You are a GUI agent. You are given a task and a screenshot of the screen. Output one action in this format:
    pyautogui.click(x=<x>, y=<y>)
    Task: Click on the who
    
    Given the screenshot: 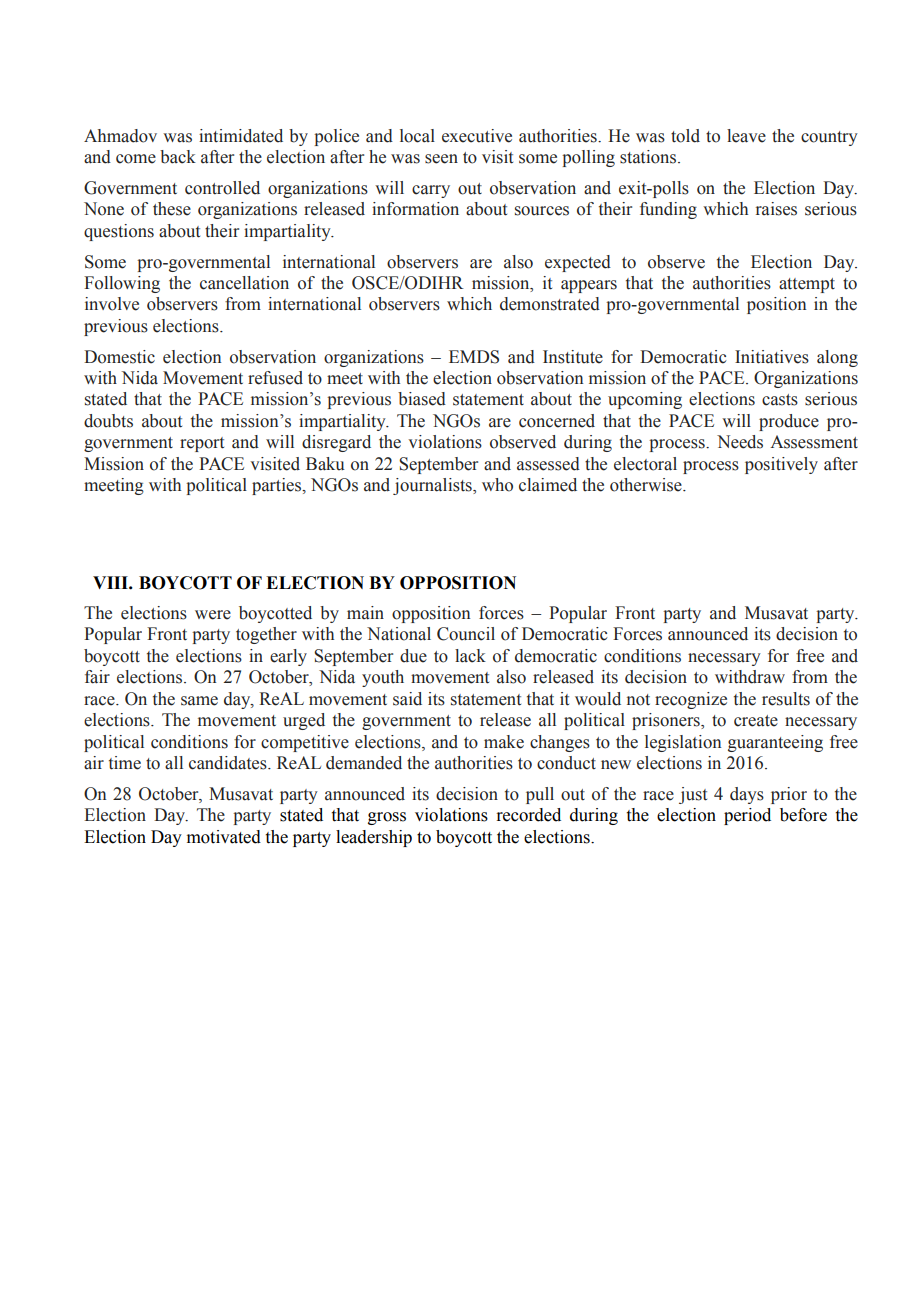 What is the action you would take?
    pyautogui.click(x=497, y=485)
